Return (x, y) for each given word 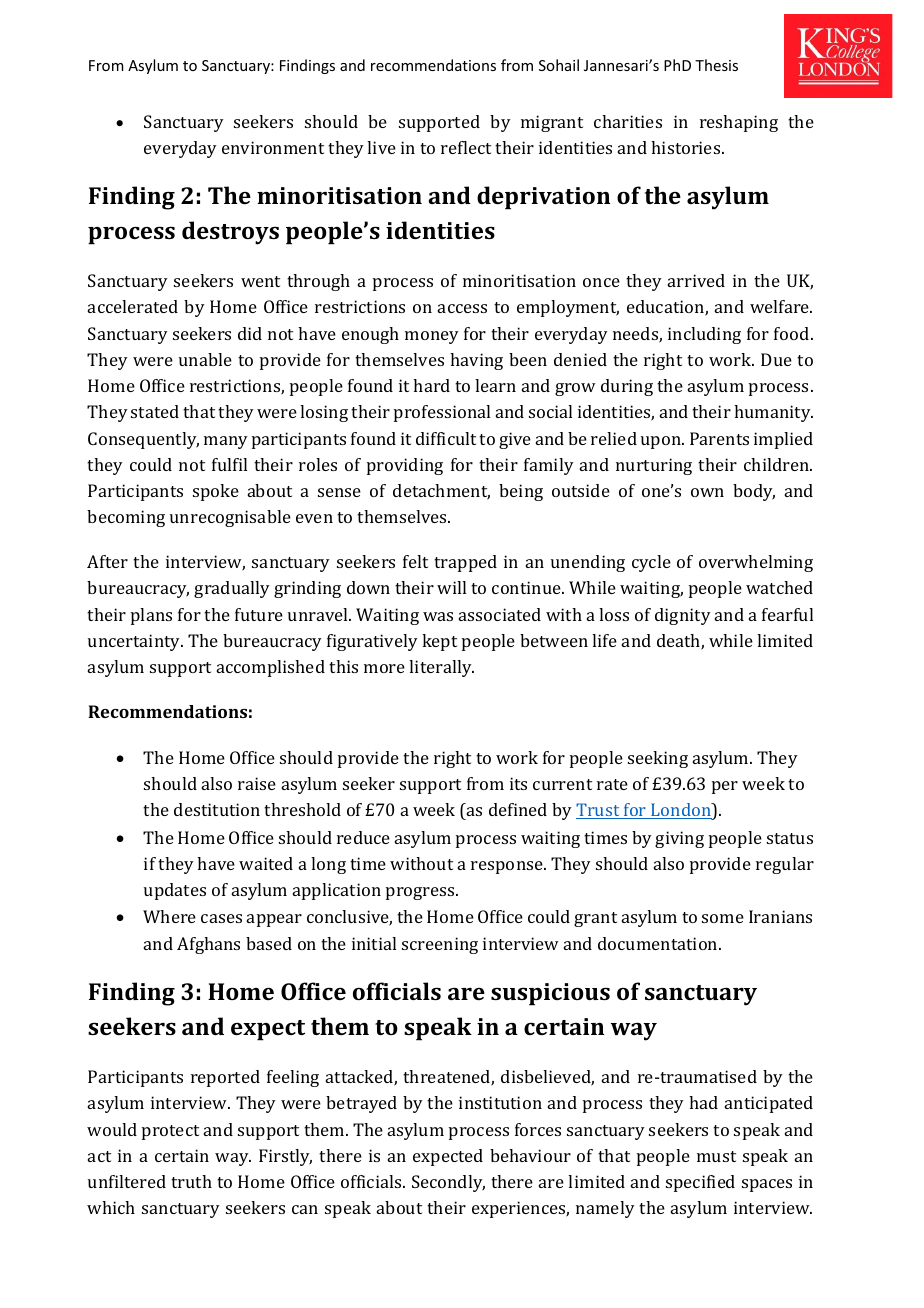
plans (151, 616)
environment (273, 147)
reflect (466, 147)
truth (191, 1181)
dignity (683, 616)
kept (439, 642)
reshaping (739, 123)
